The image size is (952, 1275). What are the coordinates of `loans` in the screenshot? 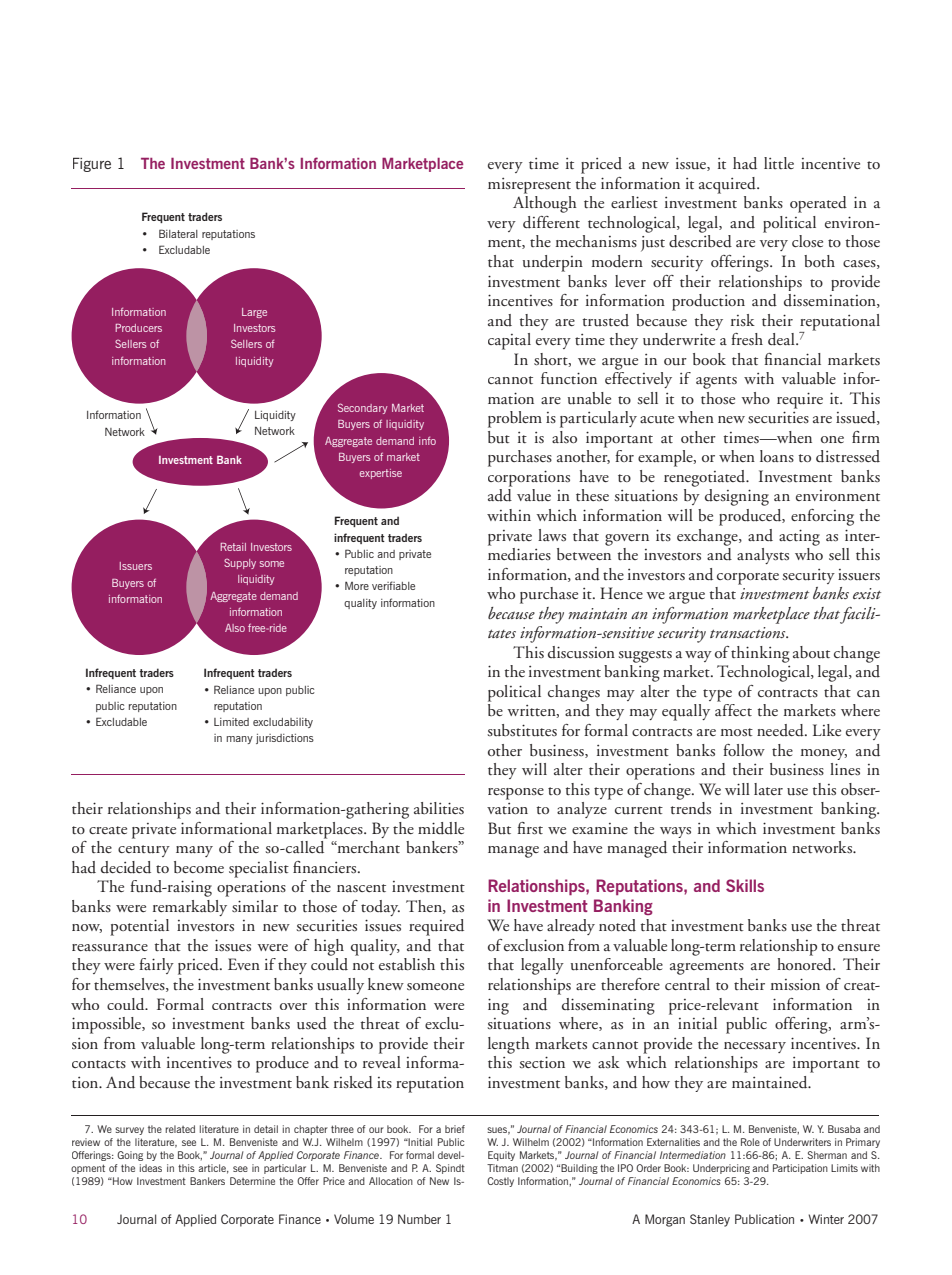 It's located at (777, 456).
